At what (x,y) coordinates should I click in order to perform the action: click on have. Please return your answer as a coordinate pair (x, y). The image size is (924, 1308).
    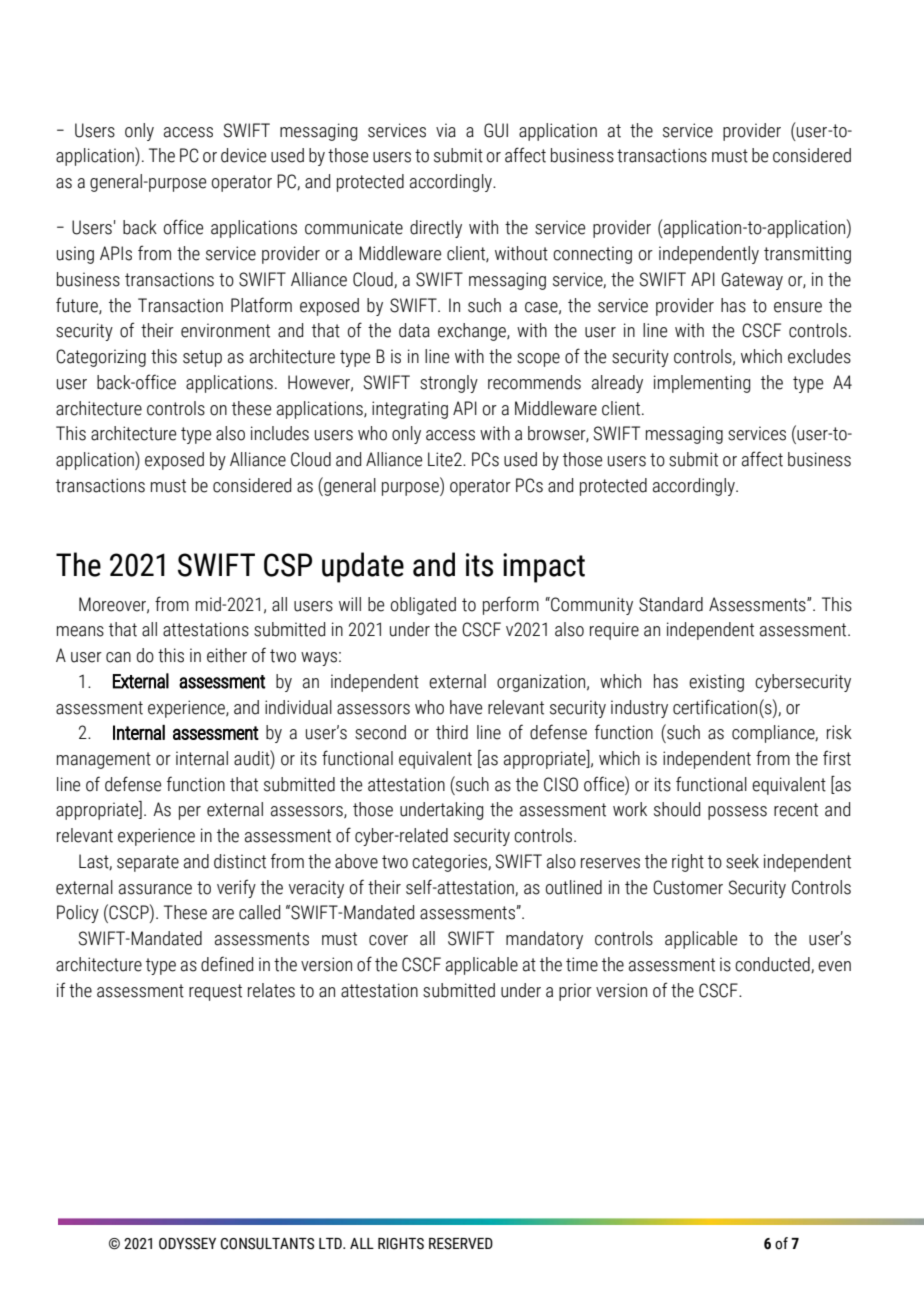
    Looking at the image, I should click on (466, 707).
